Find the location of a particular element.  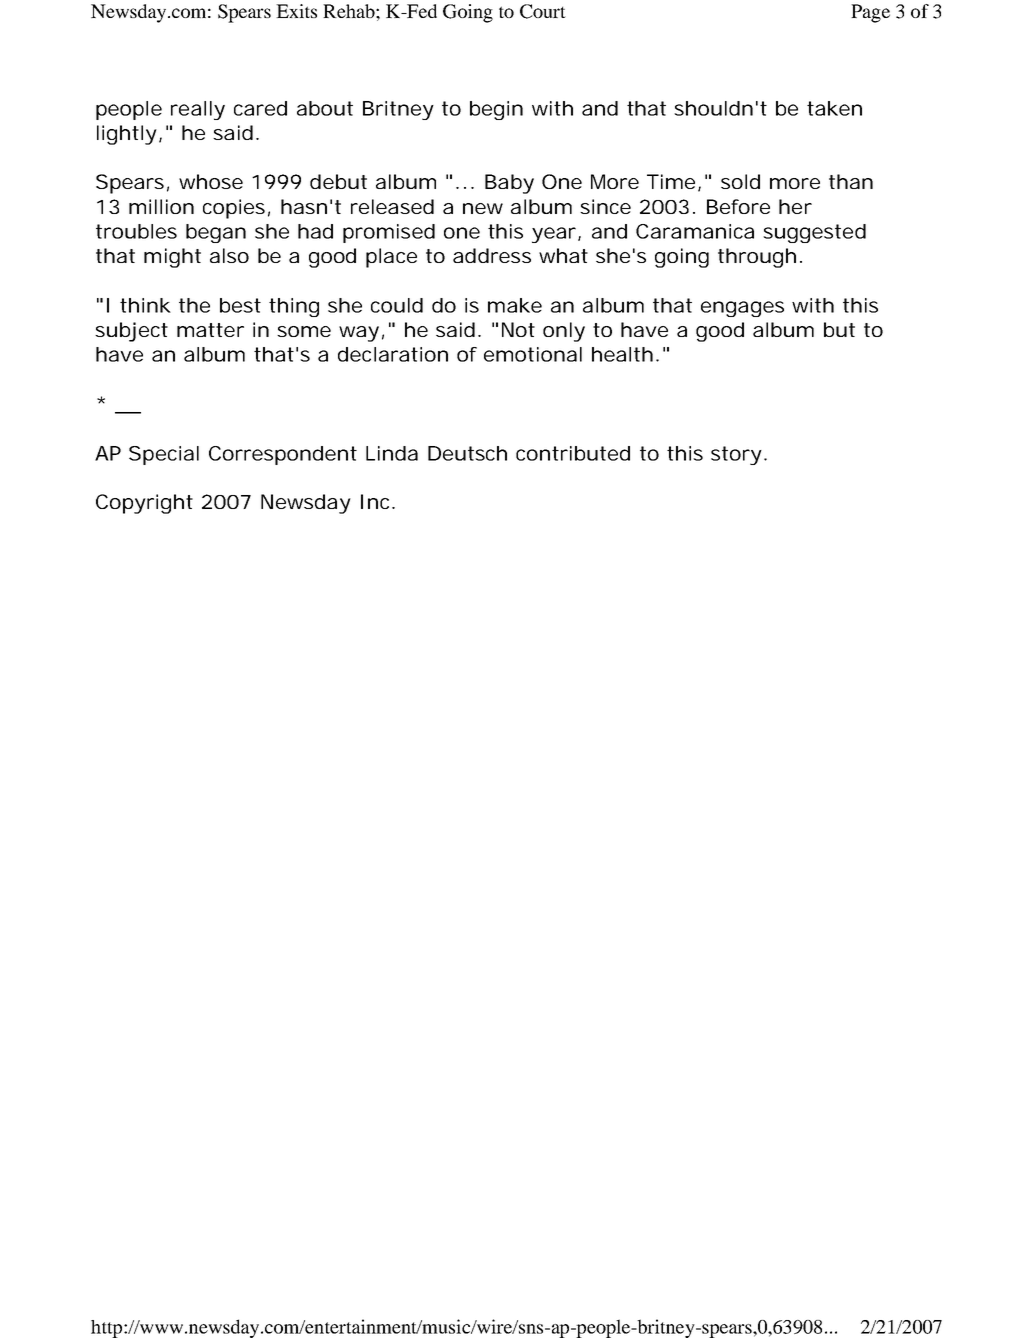

Exits is located at coordinates (296, 11).
